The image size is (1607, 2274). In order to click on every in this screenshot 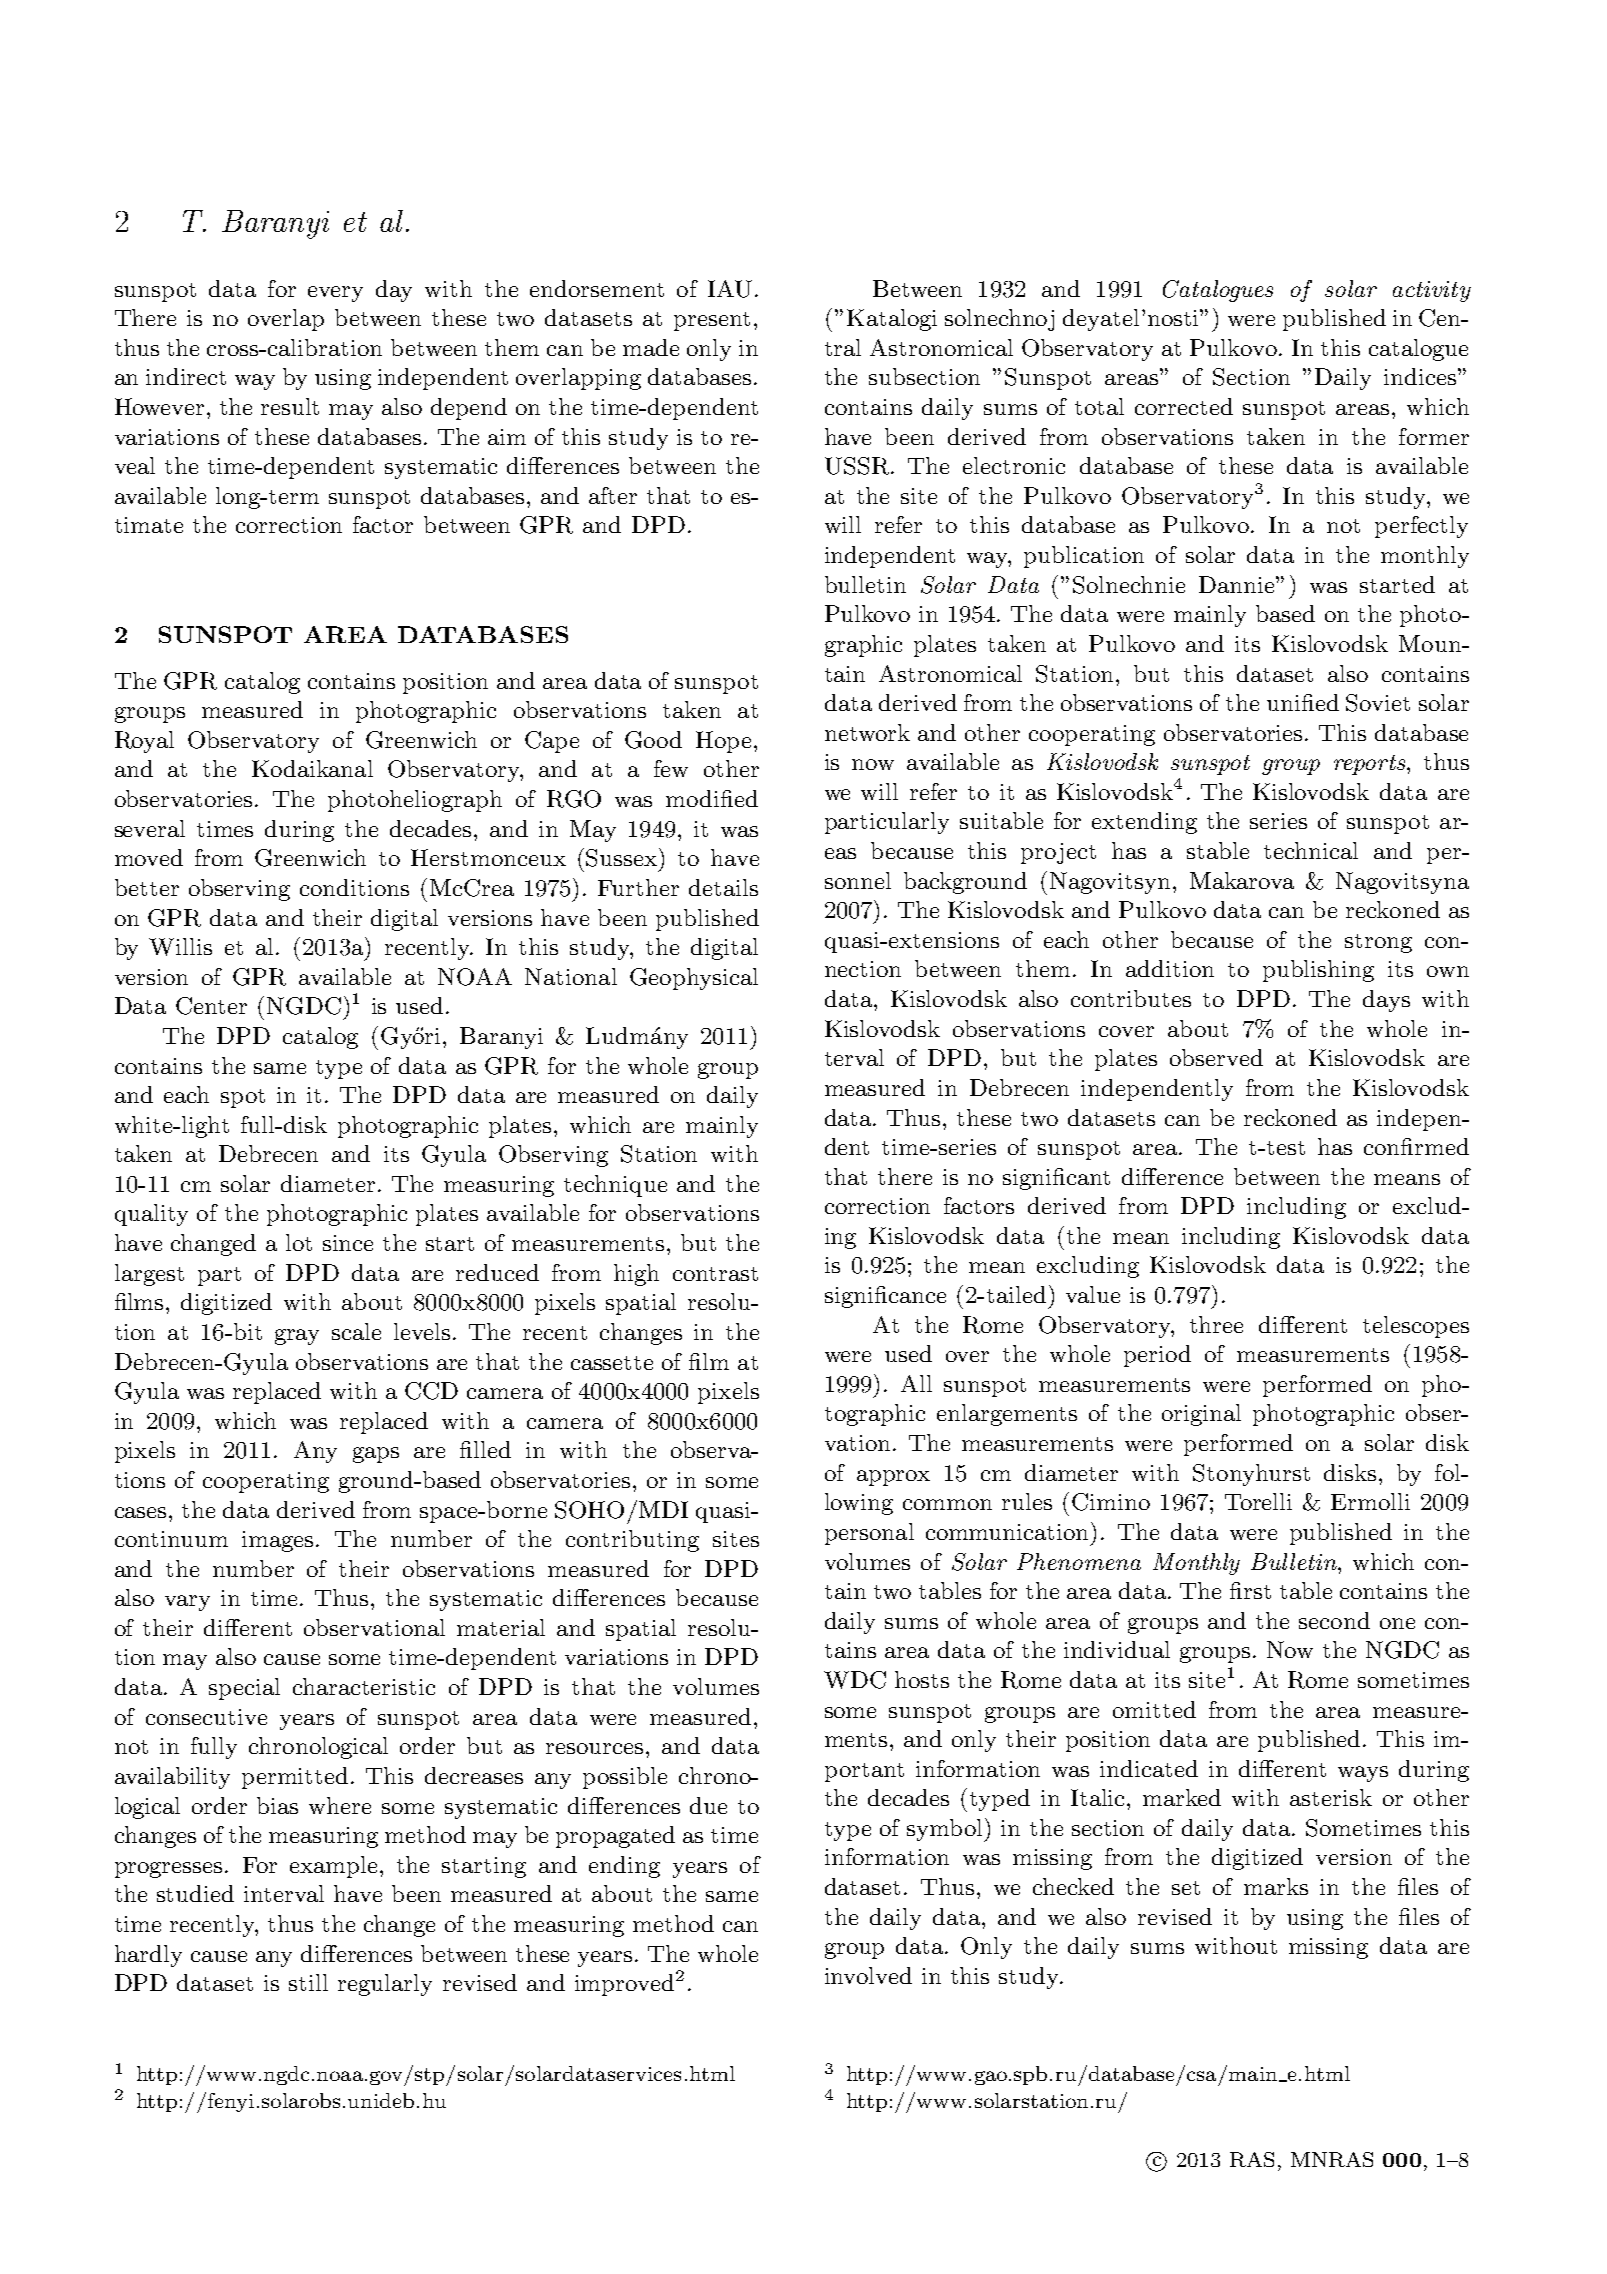, I will do `click(335, 294)`.
